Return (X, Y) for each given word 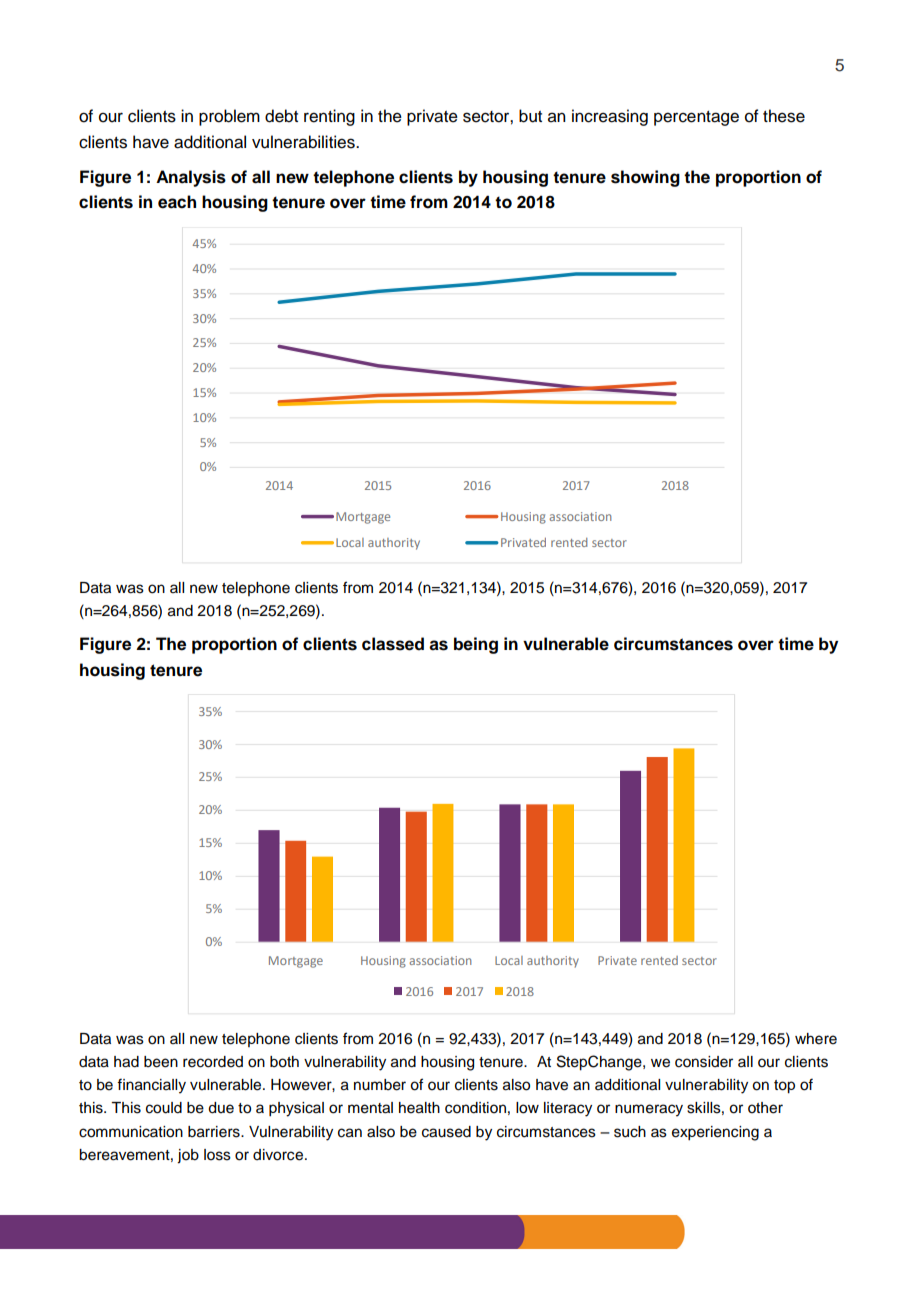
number (380, 1085)
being (476, 645)
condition (475, 1108)
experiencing (715, 1133)
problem (229, 117)
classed (393, 644)
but (530, 116)
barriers (215, 1132)
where (816, 1039)
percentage (696, 118)
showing (645, 178)
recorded (213, 1062)
